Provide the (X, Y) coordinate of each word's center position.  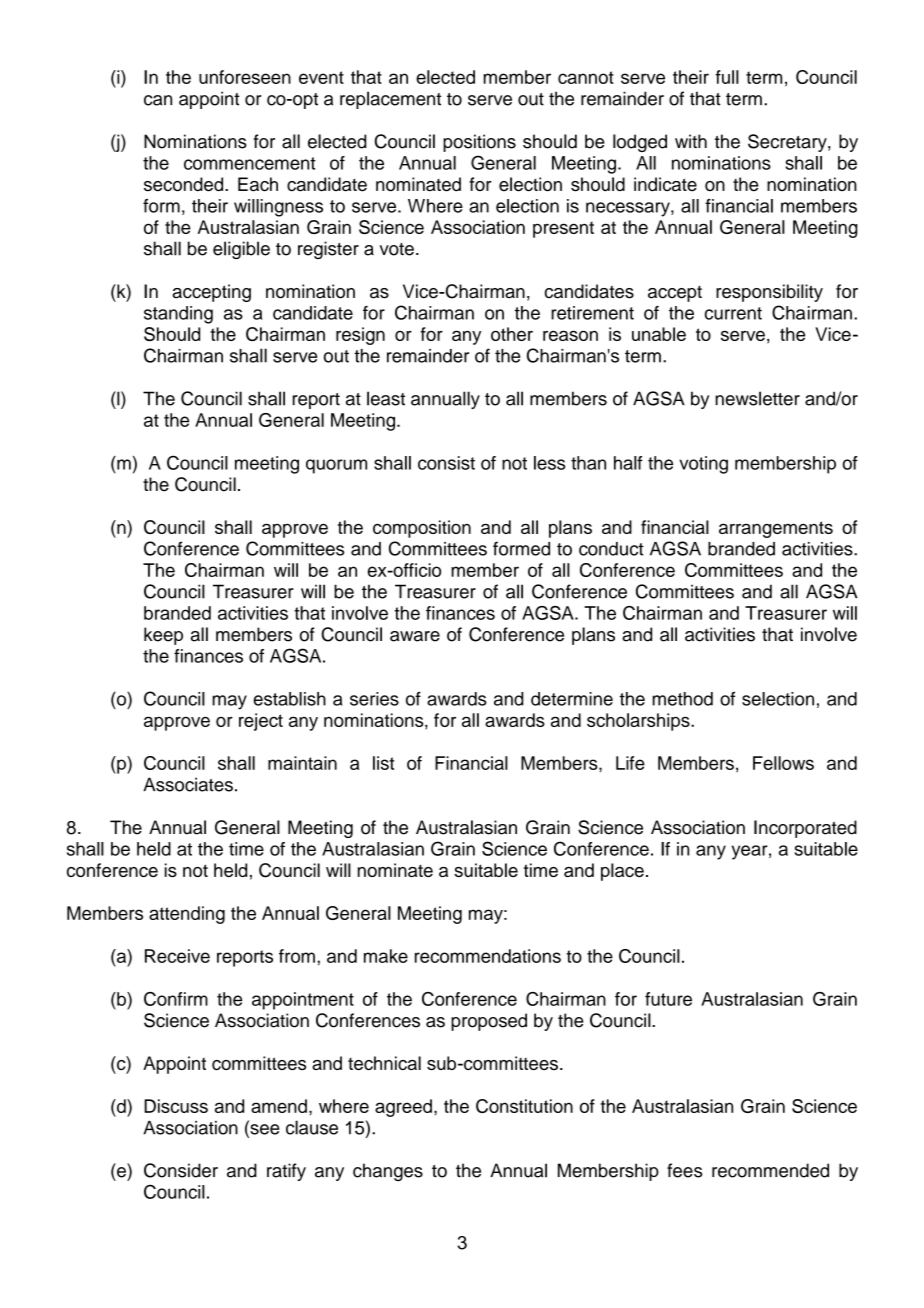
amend (279, 1106)
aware (415, 636)
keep (163, 636)
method (682, 699)
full (727, 77)
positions (479, 143)
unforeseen (245, 77)
